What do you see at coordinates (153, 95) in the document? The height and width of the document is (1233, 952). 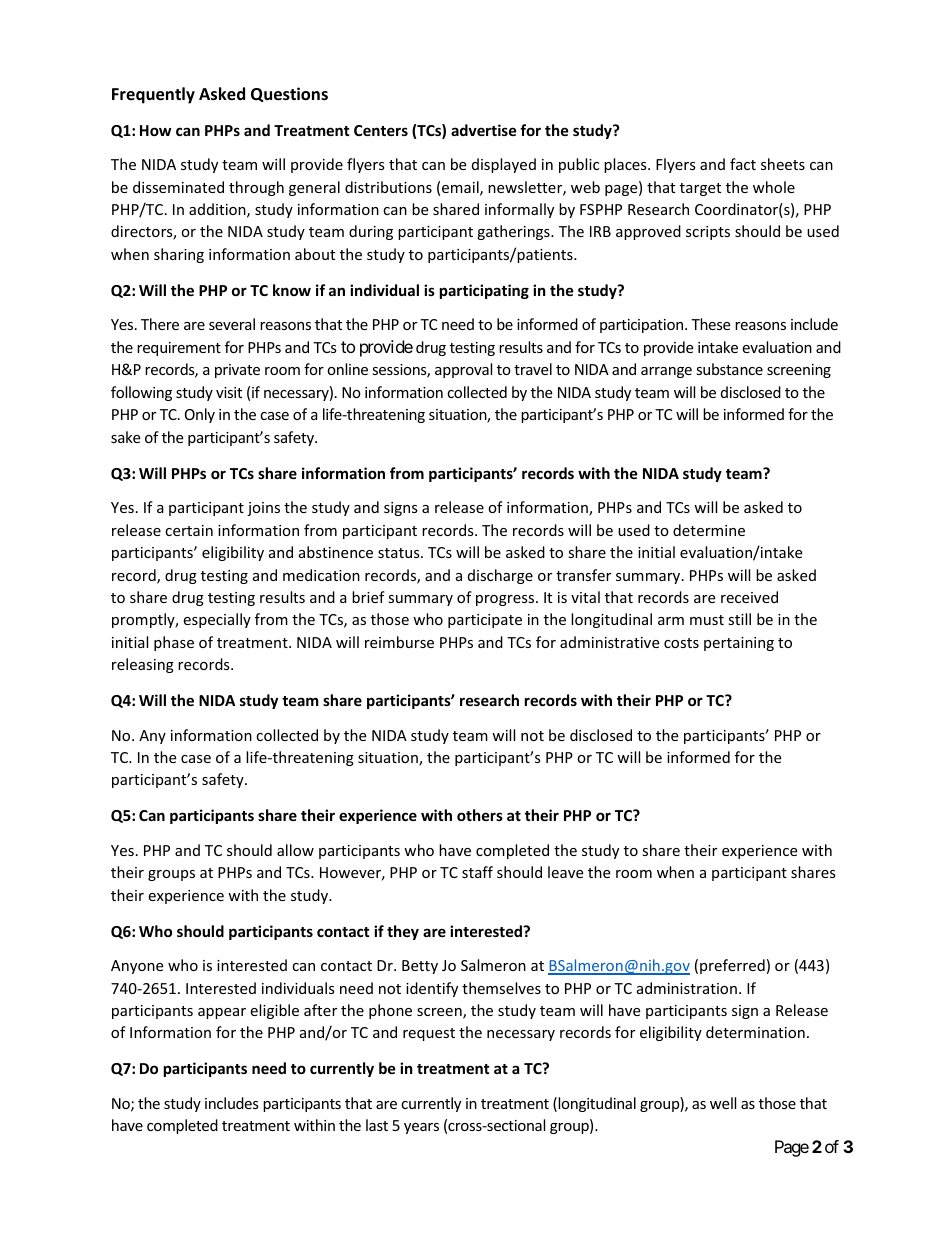 I see `Frequently` at bounding box center [153, 95].
